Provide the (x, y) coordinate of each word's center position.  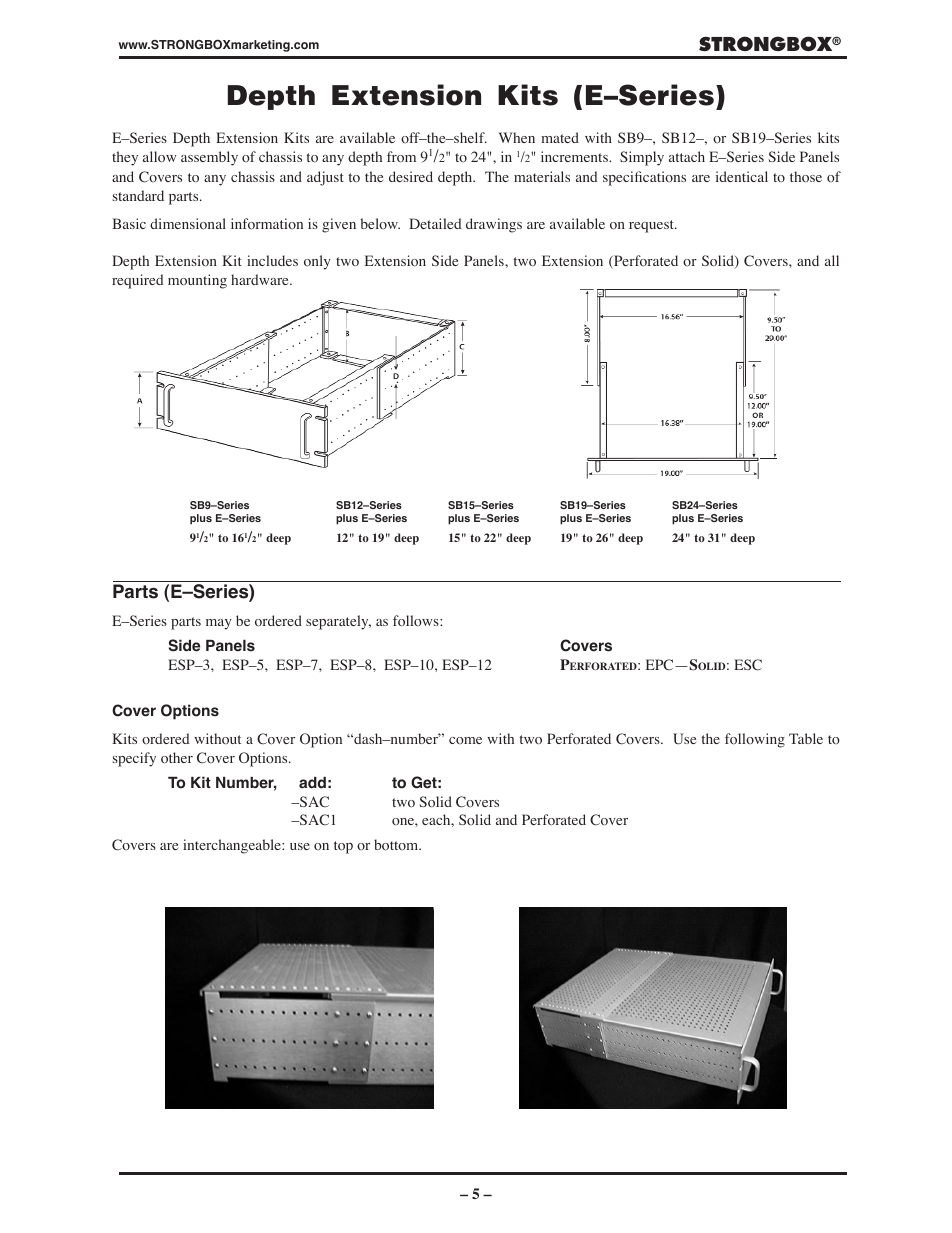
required (138, 281)
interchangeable (233, 846)
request (652, 226)
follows (417, 621)
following (755, 740)
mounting (197, 281)
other (177, 758)
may (219, 624)
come (465, 740)
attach (687, 156)
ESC (748, 665)
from (401, 157)
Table (806, 738)
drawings (494, 225)
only (317, 262)
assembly (209, 158)
